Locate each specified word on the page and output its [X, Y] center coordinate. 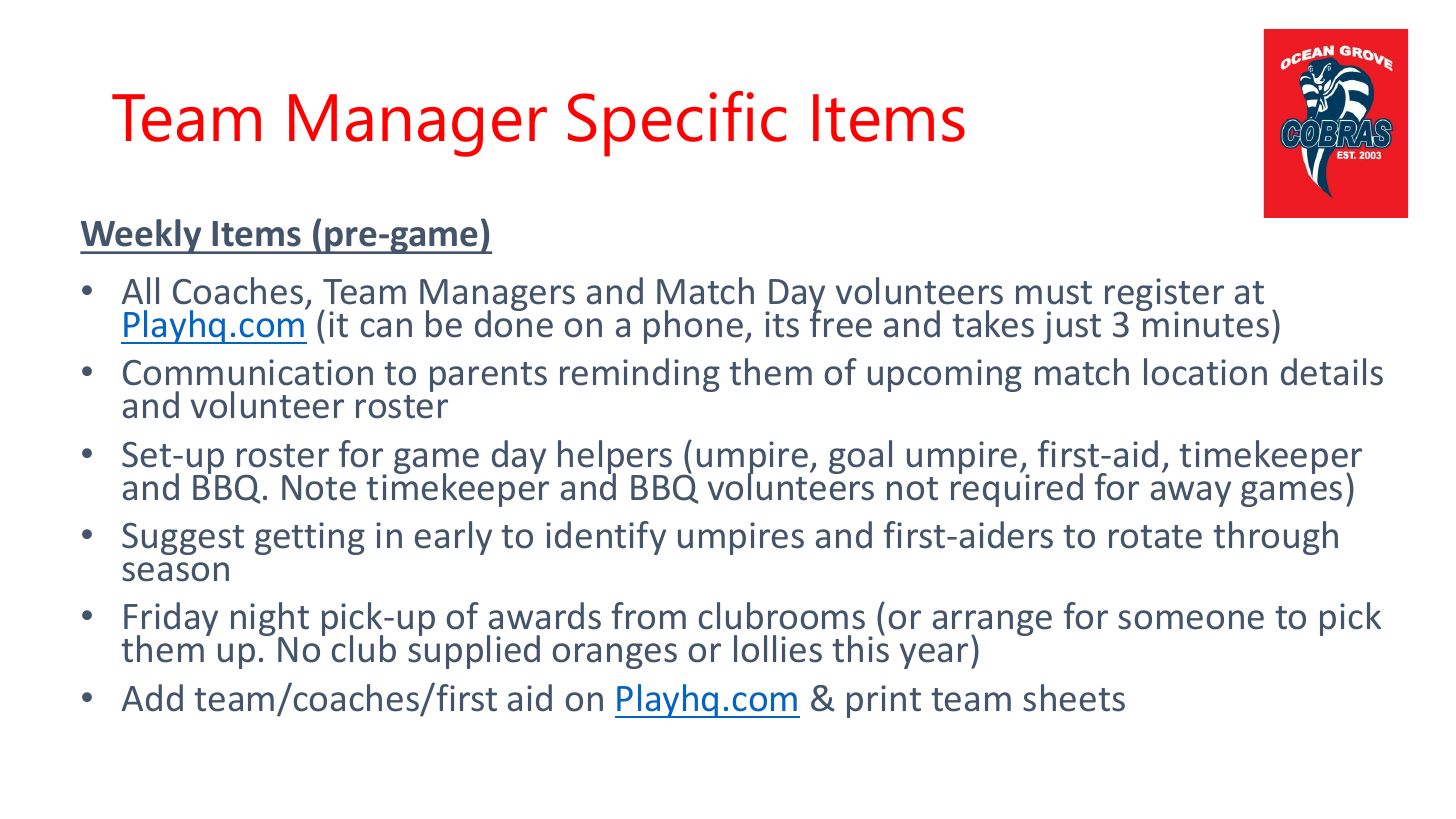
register [1164, 296]
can [386, 328]
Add [152, 698]
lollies [778, 649]
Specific [677, 124]
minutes [1205, 323]
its [782, 324]
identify [606, 538]
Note [319, 488]
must [1054, 293]
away [1191, 494]
